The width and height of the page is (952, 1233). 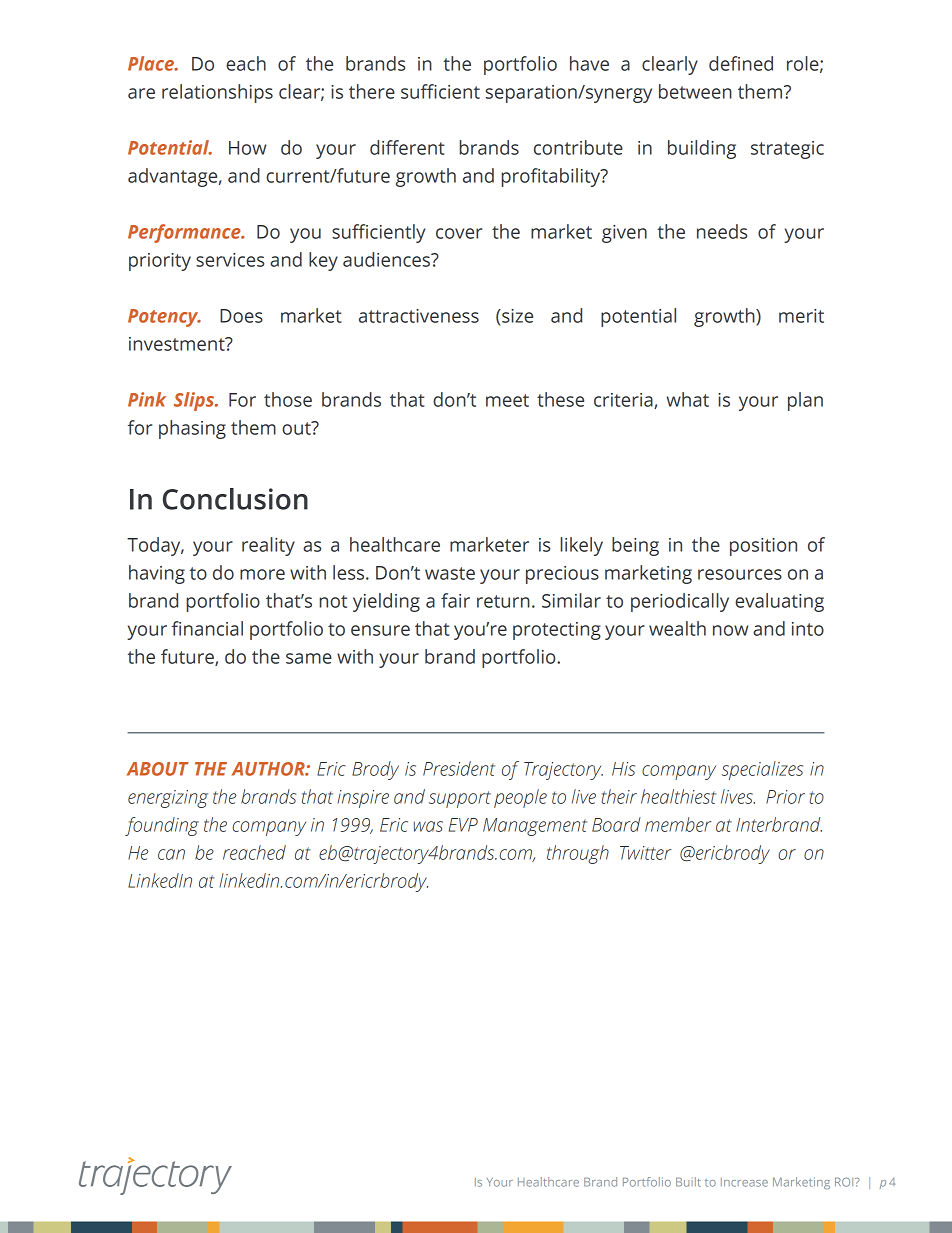 What do you see at coordinates (217, 93) in the page?
I see `relationships` at bounding box center [217, 93].
